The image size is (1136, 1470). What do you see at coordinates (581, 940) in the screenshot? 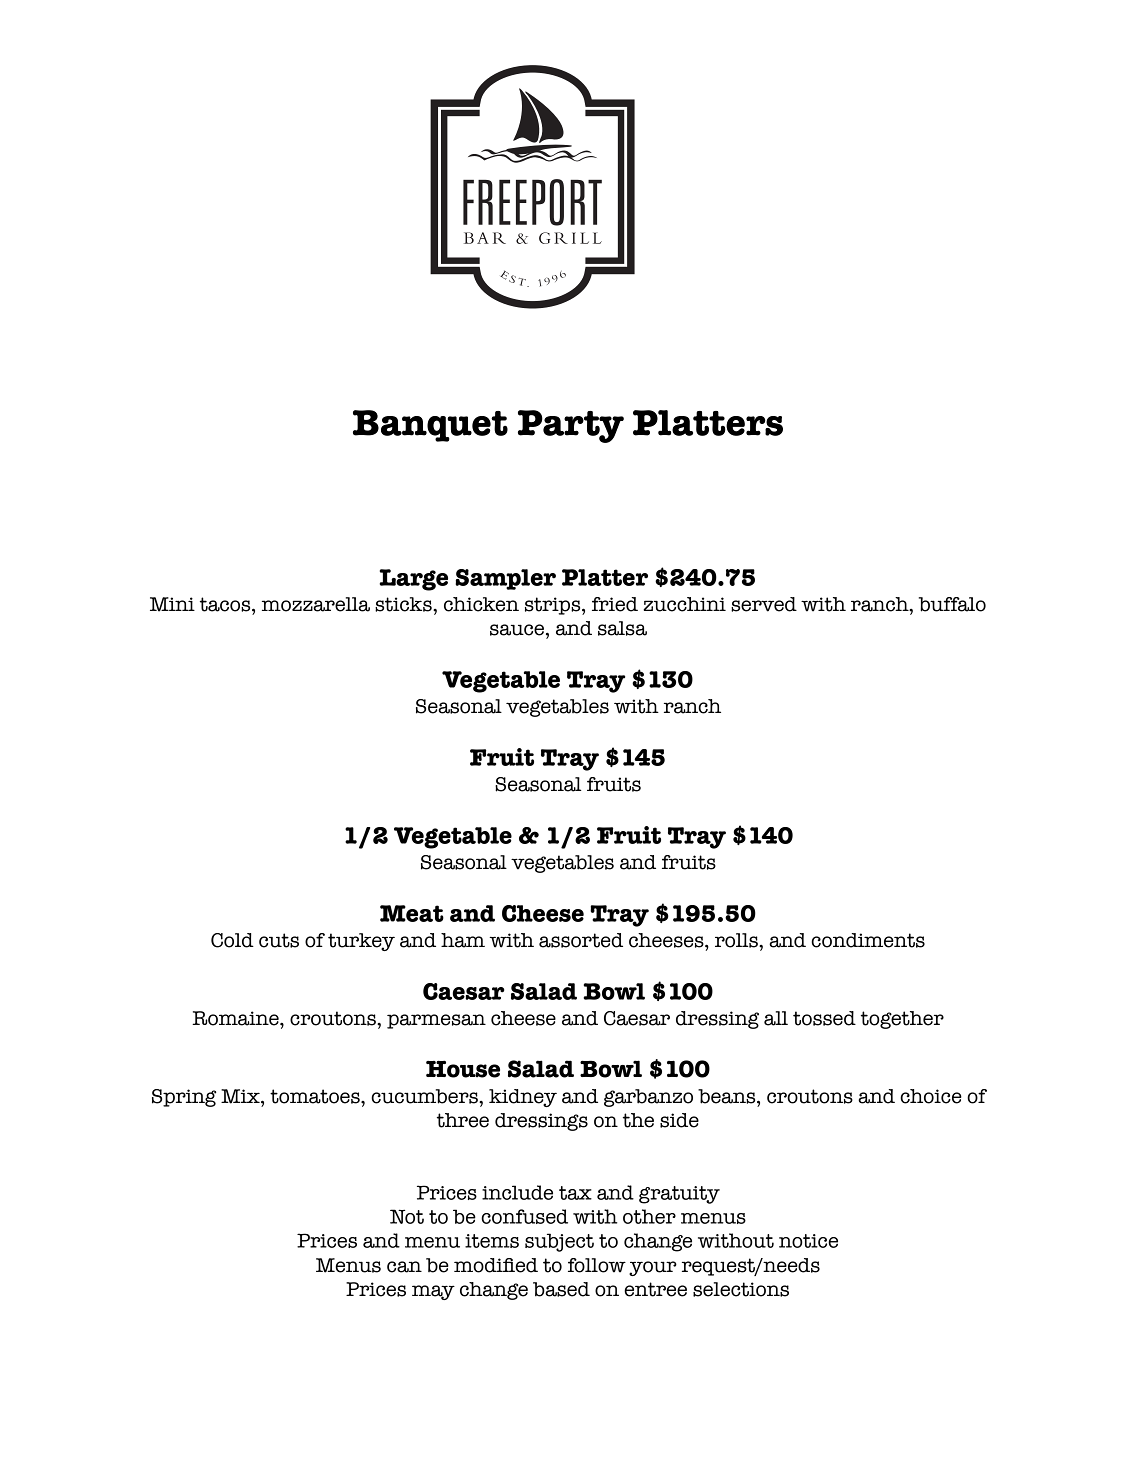
I see `assorted` at bounding box center [581, 940].
